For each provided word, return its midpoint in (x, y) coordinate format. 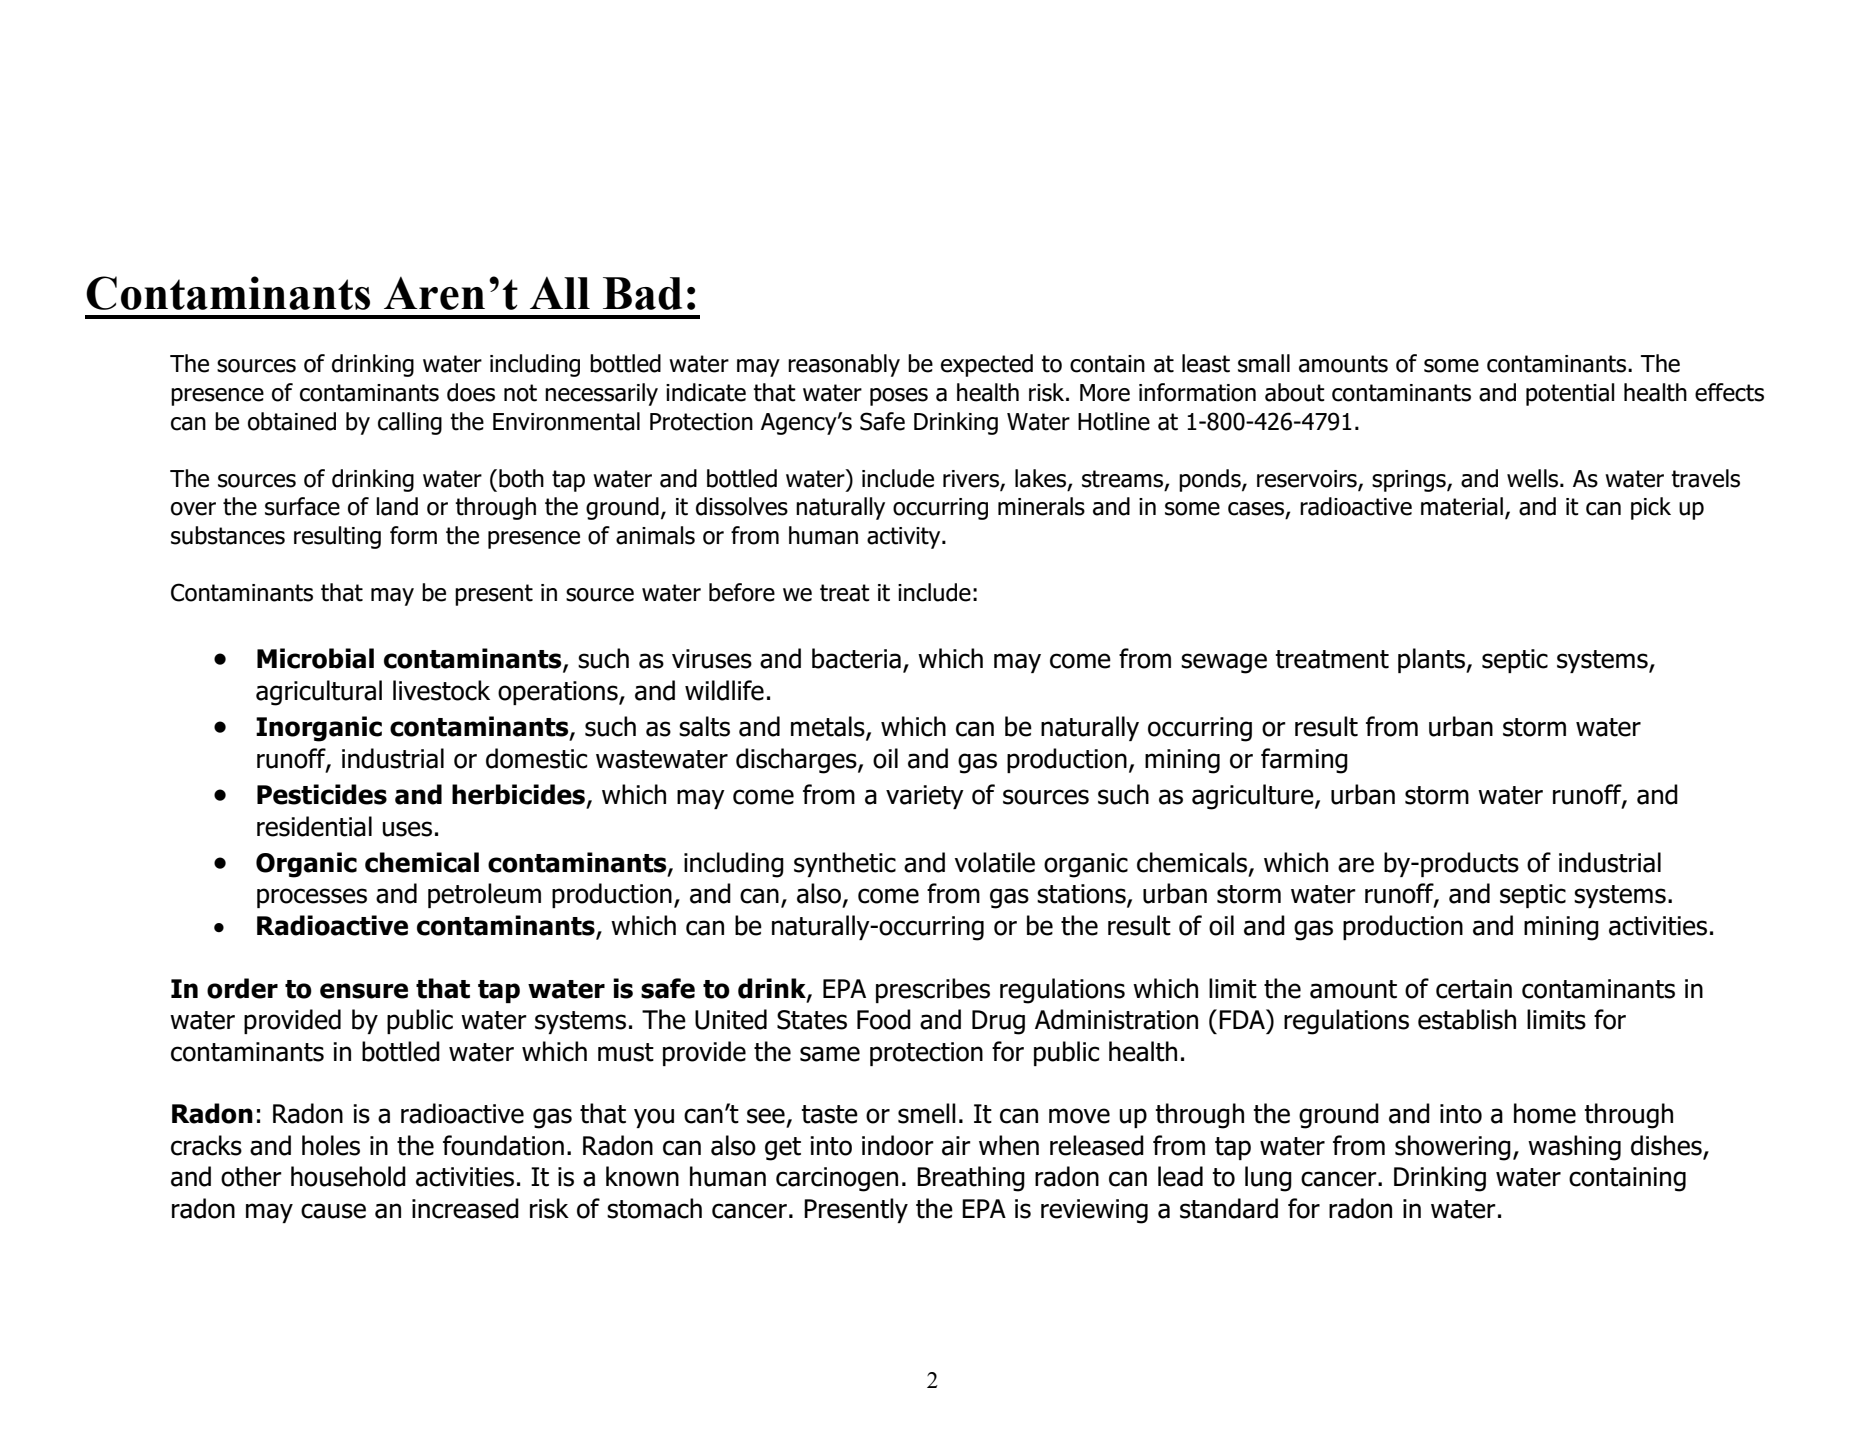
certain (1474, 989)
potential (1570, 394)
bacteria (856, 658)
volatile (994, 862)
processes (312, 898)
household (348, 1176)
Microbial (315, 658)
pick (1651, 508)
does (471, 392)
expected (987, 365)
